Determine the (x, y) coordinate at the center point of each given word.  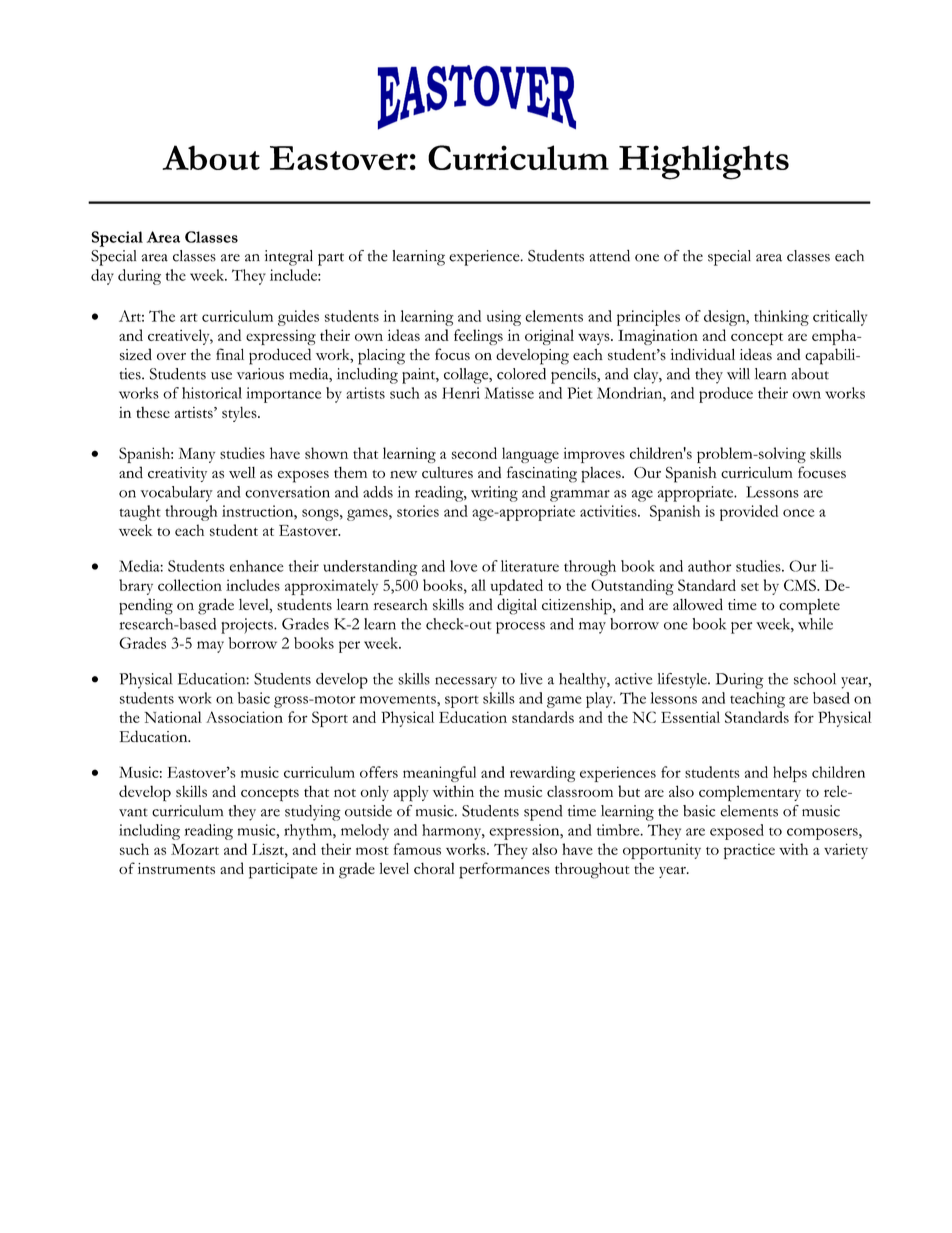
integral (289, 258)
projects (248, 626)
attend (609, 256)
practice (749, 851)
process (520, 628)
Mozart (195, 849)
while (815, 624)
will (738, 374)
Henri (461, 393)
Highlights (704, 162)
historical (212, 393)
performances (504, 870)
